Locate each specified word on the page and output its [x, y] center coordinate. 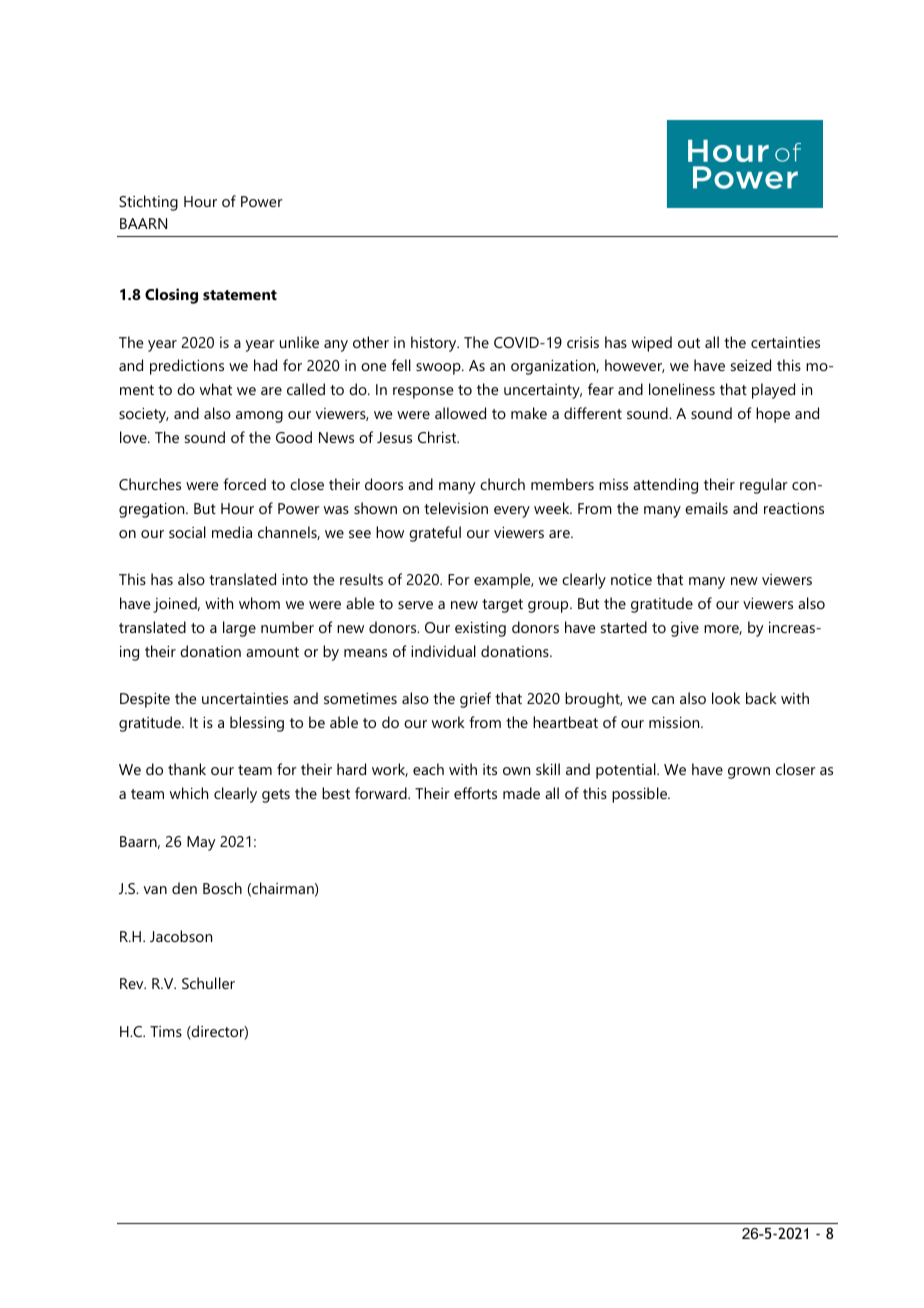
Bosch [222, 888]
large [239, 629]
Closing [171, 296]
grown [749, 773]
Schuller [208, 983]
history [435, 344]
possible [641, 795]
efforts [475, 793]
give [685, 629]
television [456, 508]
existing [480, 629]
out [689, 343]
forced [244, 484]
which [189, 793]
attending [665, 486]
